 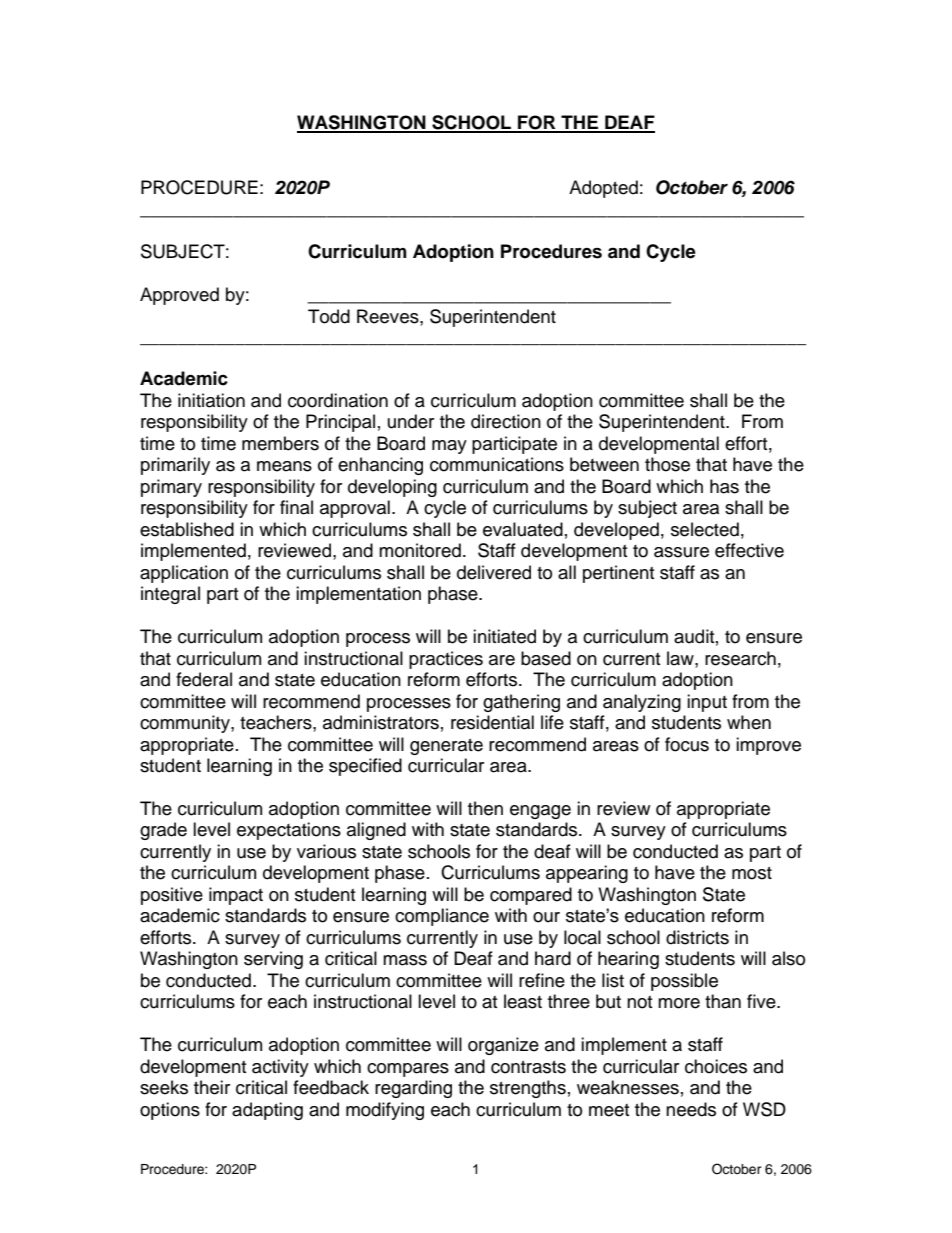 What do you see at coordinates (446, 660) in the document?
I see `practices` at bounding box center [446, 660].
